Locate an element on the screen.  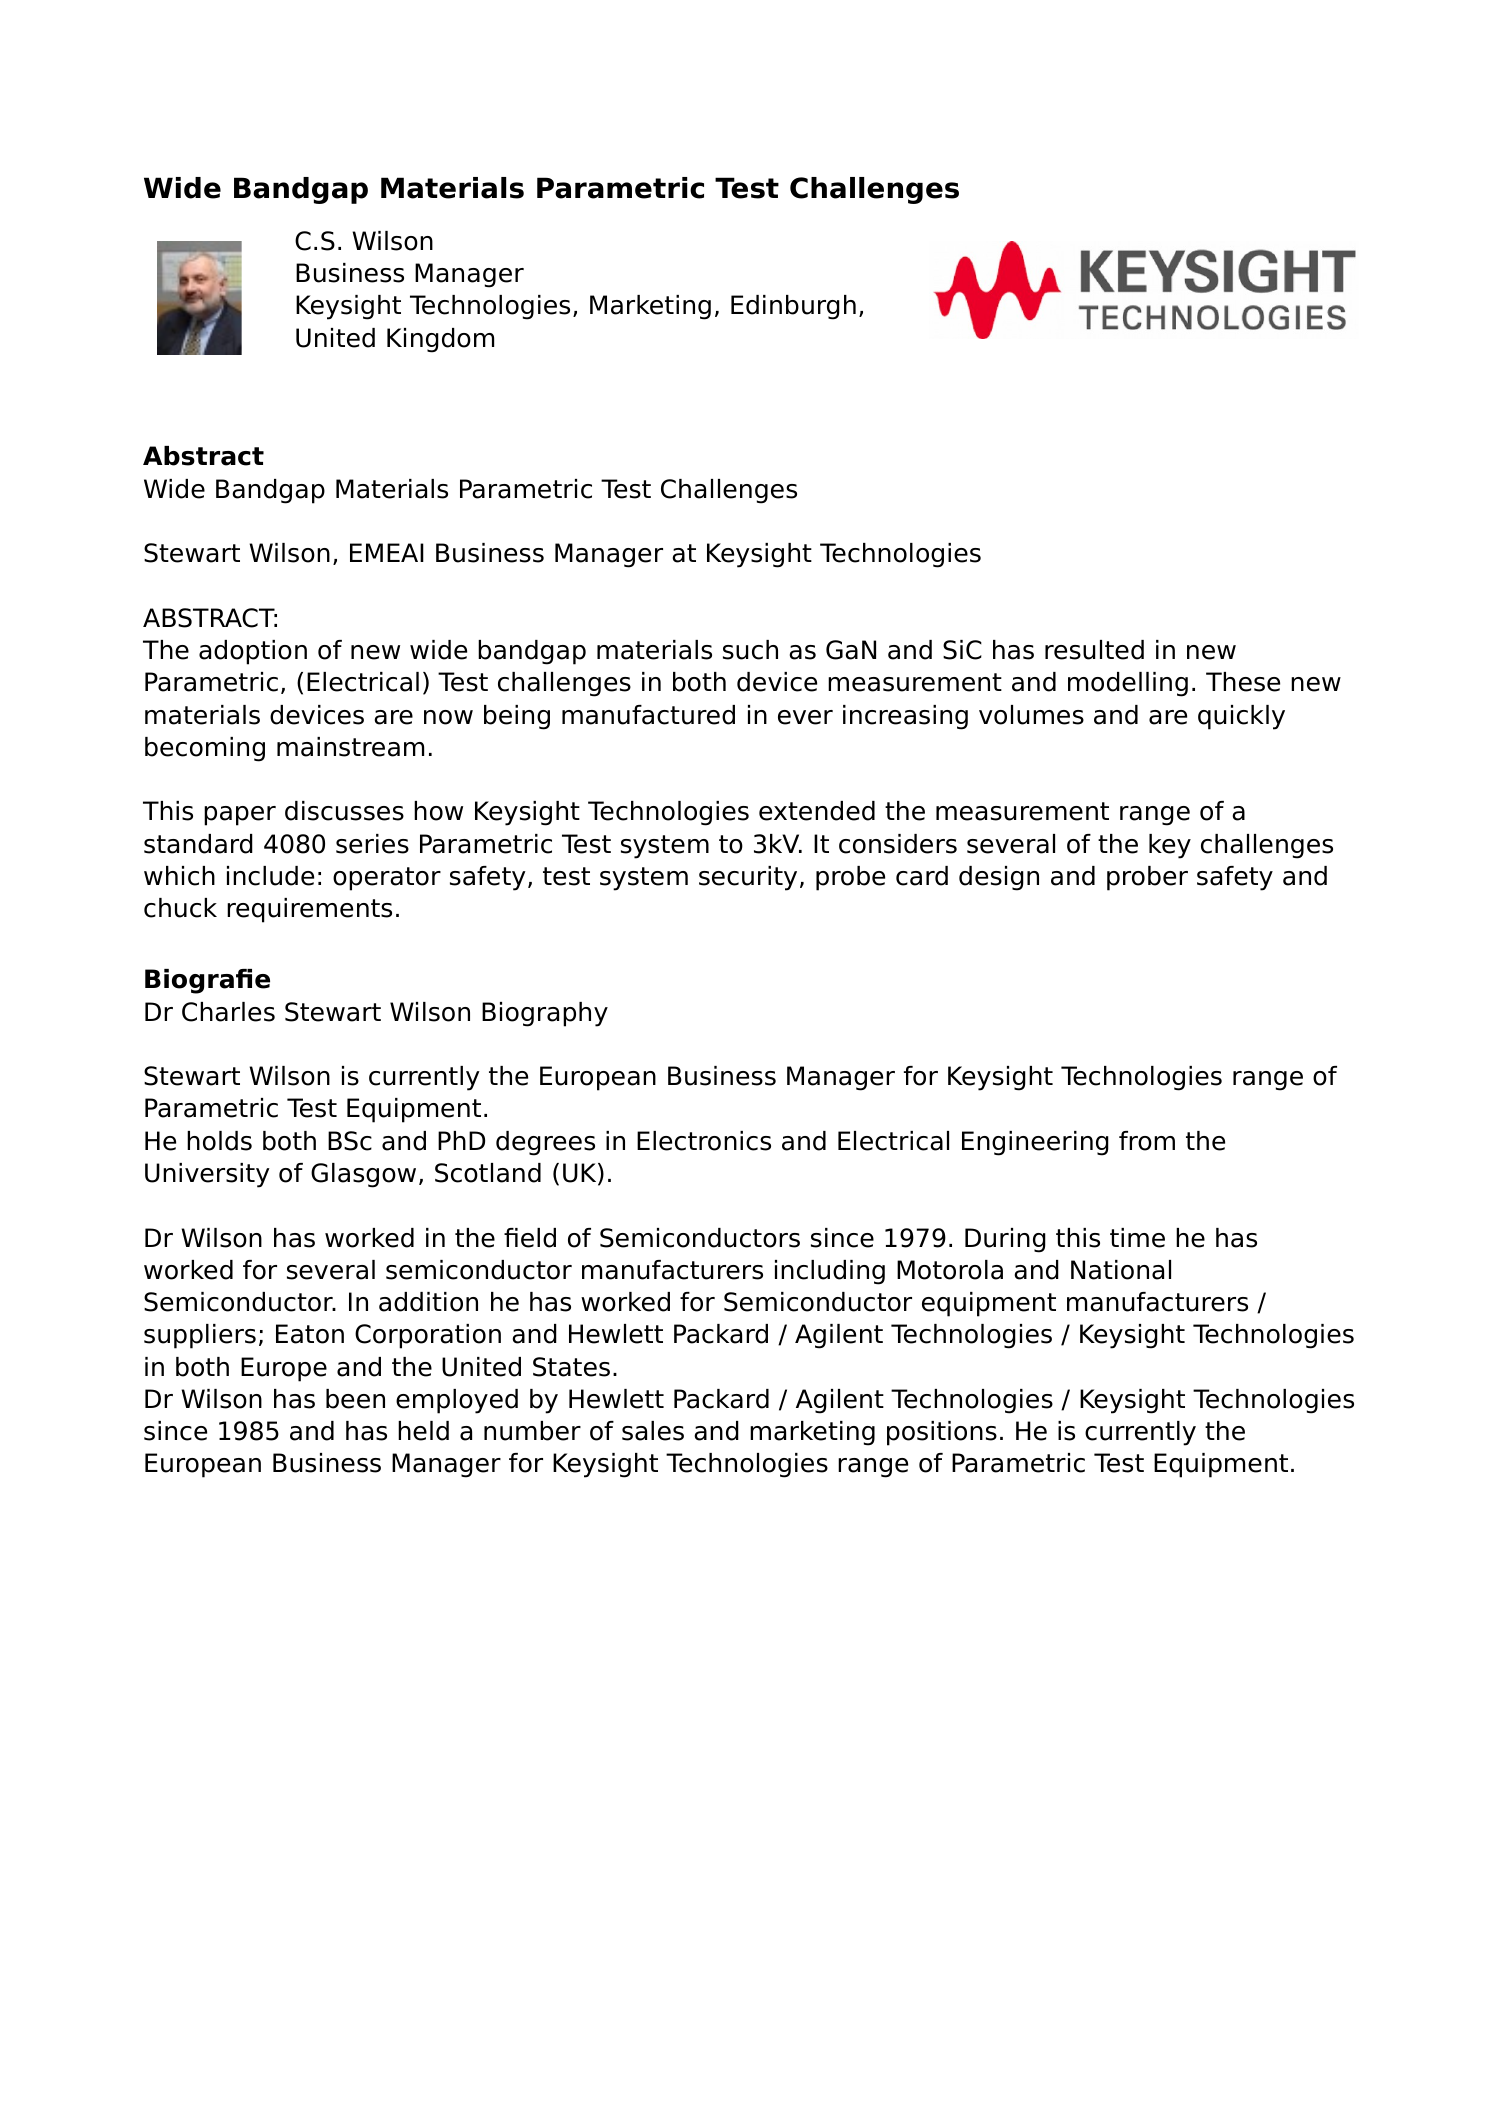
manufactured is located at coordinates (648, 715).
